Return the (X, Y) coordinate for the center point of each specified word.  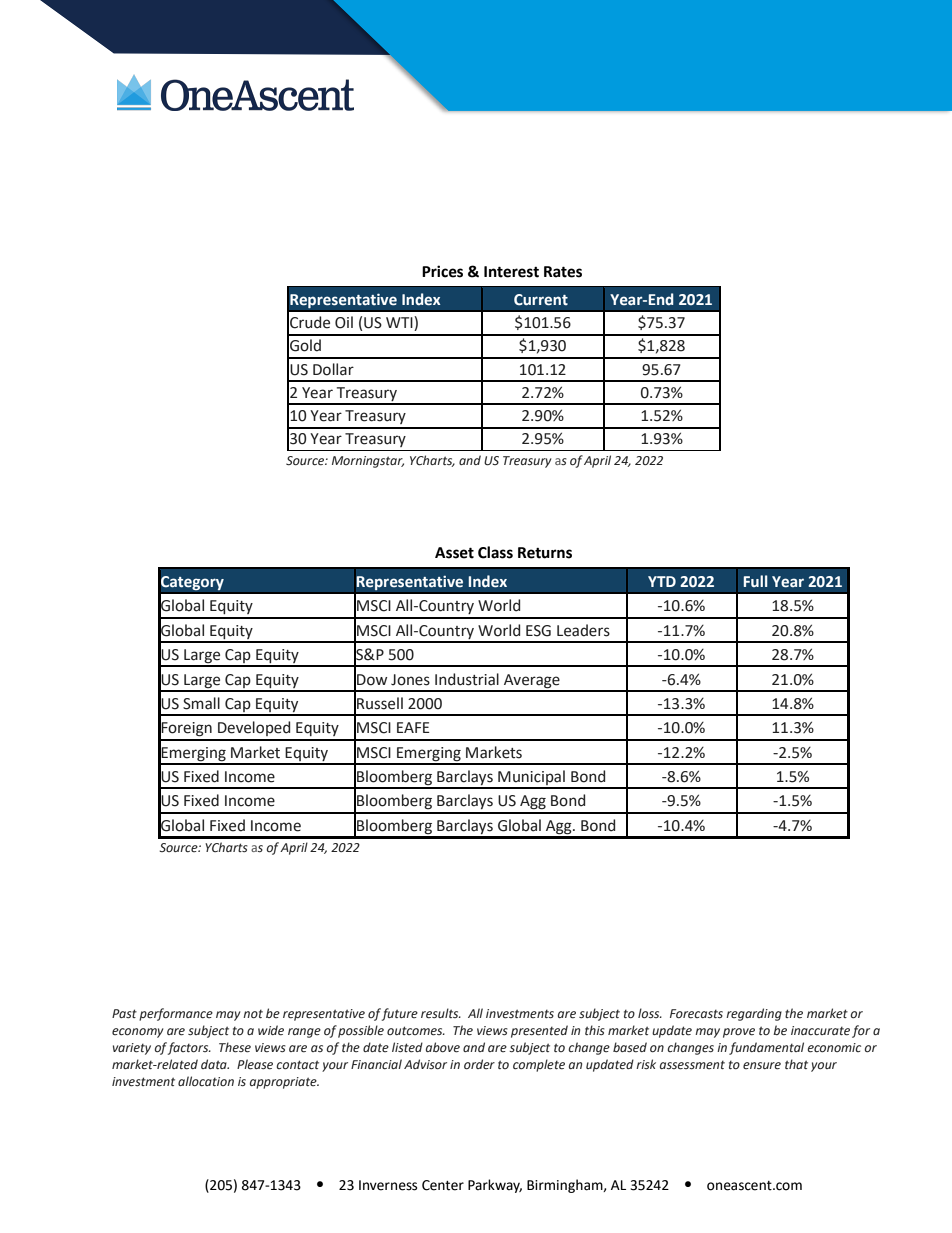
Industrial (467, 679)
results (441, 1013)
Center (443, 1185)
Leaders (583, 630)
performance (176, 1014)
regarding (754, 1014)
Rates (563, 272)
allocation (206, 1081)
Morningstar (368, 462)
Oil (344, 322)
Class (495, 552)
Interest (511, 272)
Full (756, 581)
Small (201, 703)
